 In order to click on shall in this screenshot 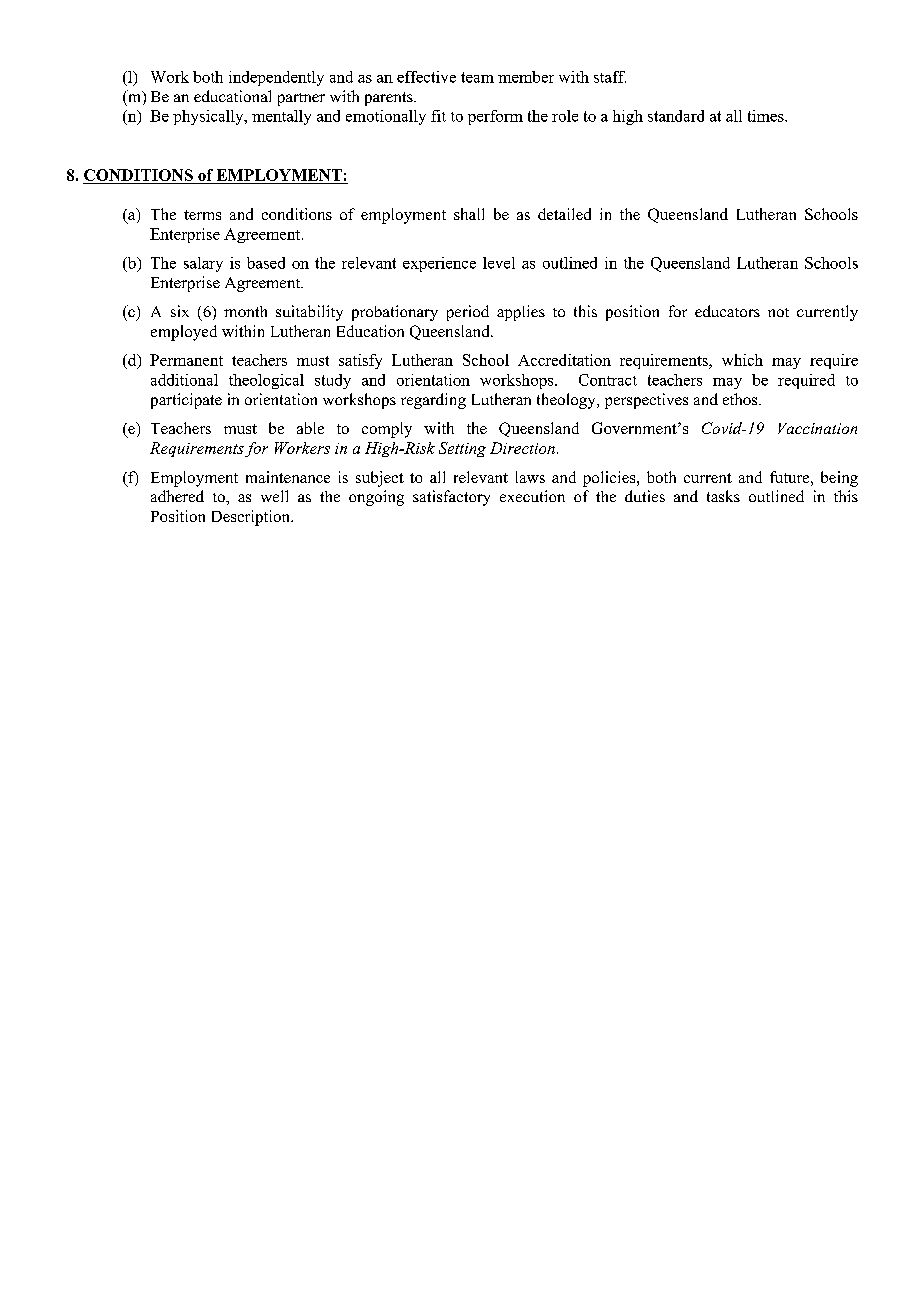, I will do `click(469, 214)`.
